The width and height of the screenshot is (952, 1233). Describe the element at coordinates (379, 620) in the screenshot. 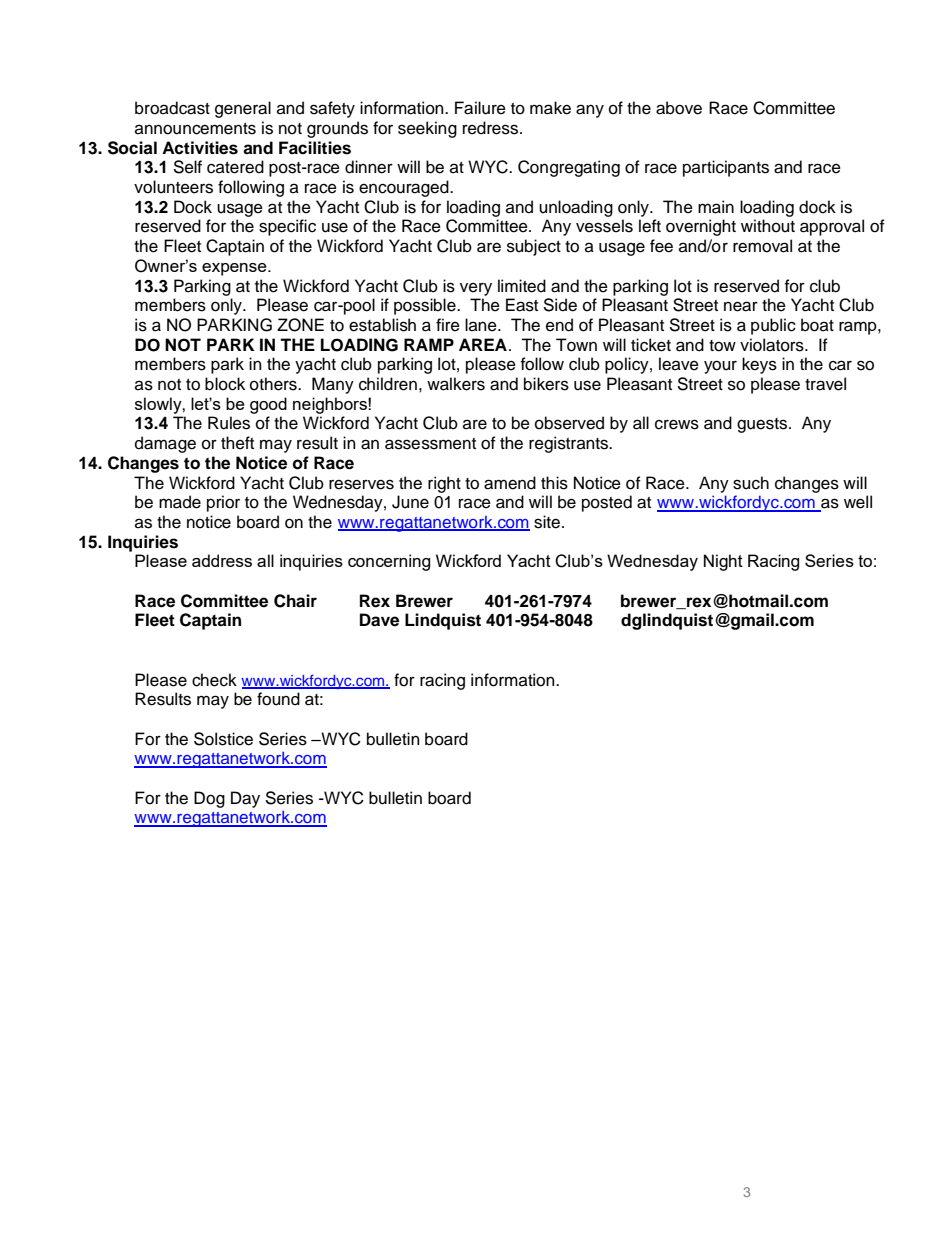

I see `Dave` at that location.
